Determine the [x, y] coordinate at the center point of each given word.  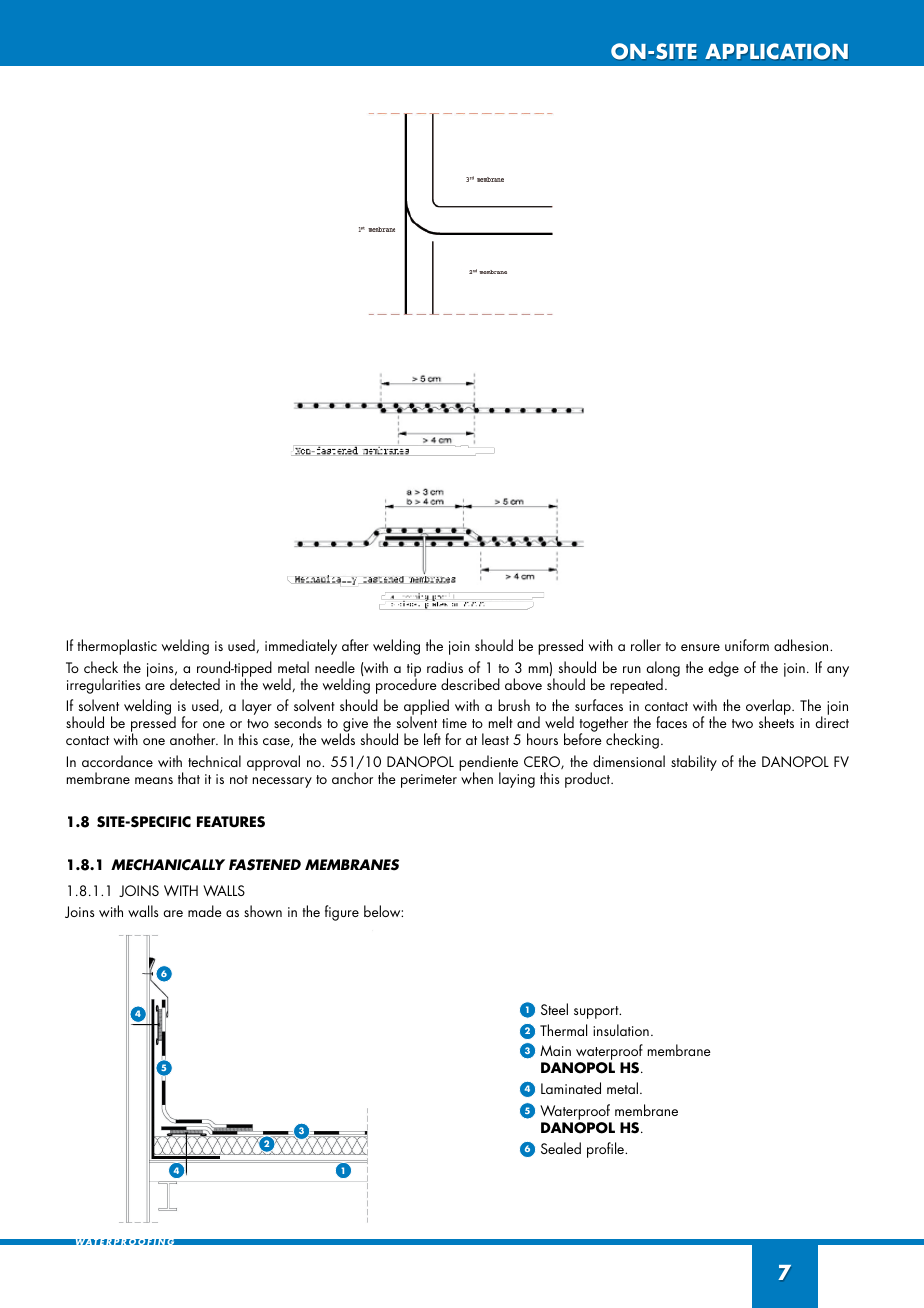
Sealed [561, 1148]
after [355, 645]
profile [607, 1150]
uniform [747, 645]
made [205, 911]
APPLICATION [776, 51]
